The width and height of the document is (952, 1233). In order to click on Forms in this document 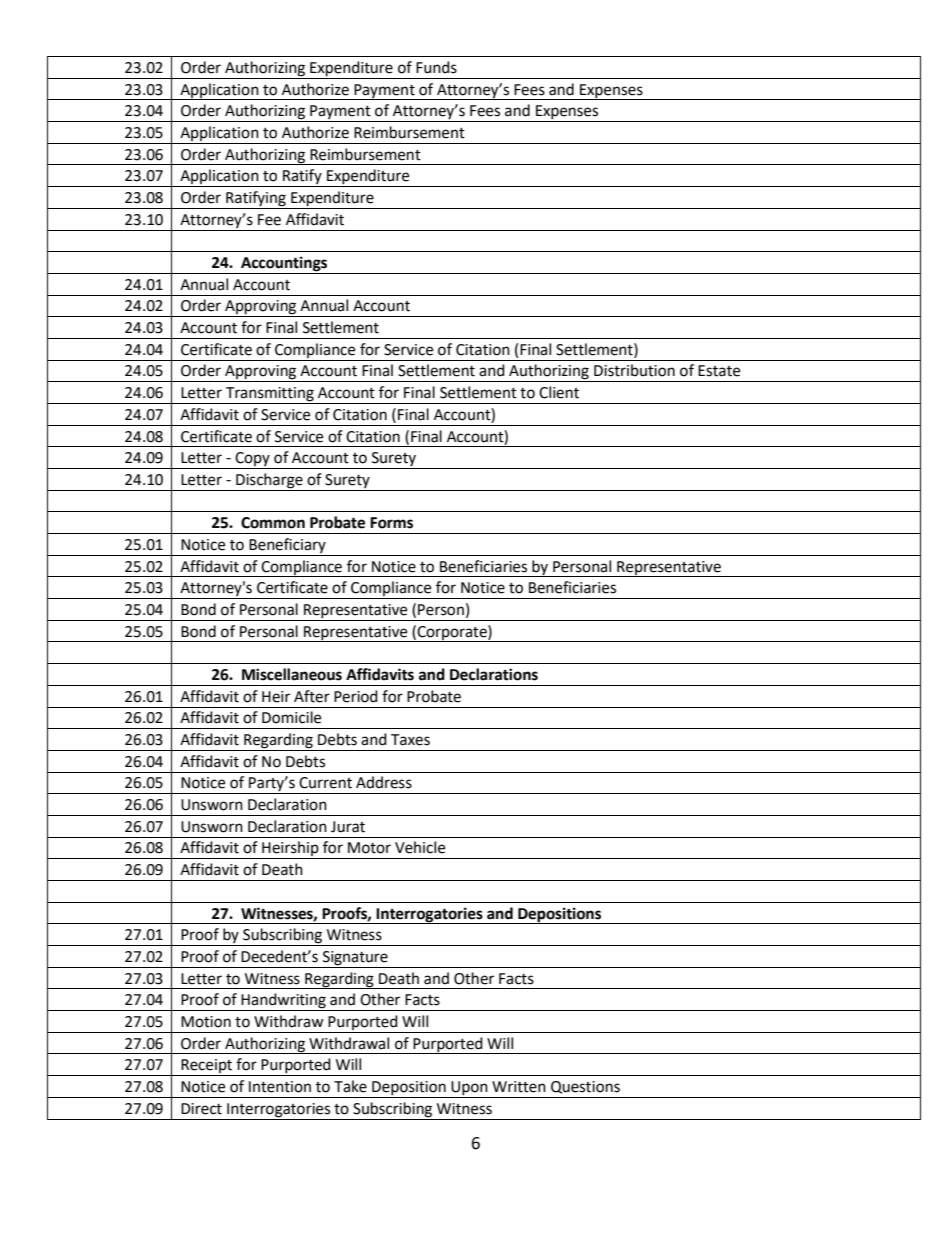, I will do `click(391, 523)`.
